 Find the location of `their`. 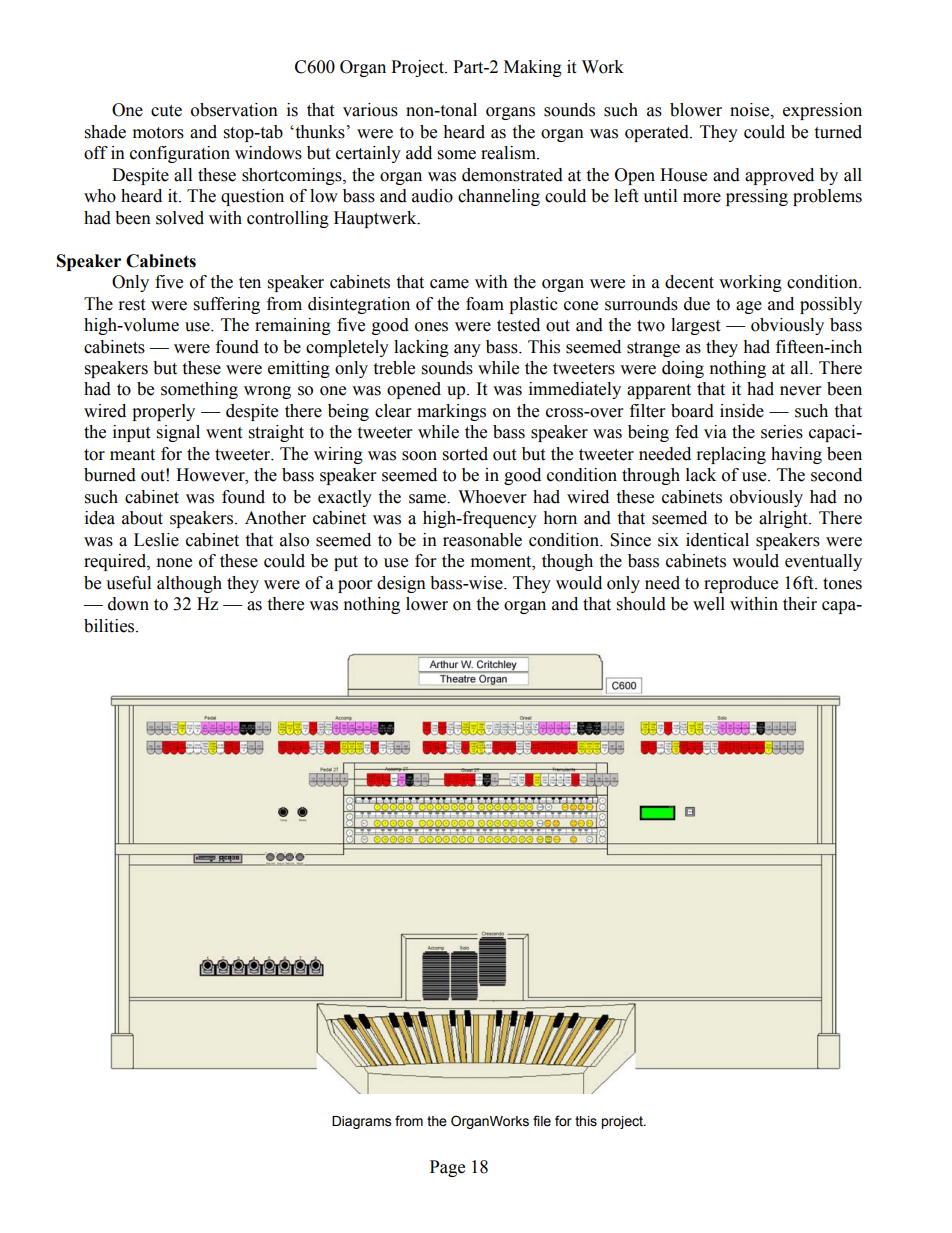

their is located at coordinates (800, 604).
